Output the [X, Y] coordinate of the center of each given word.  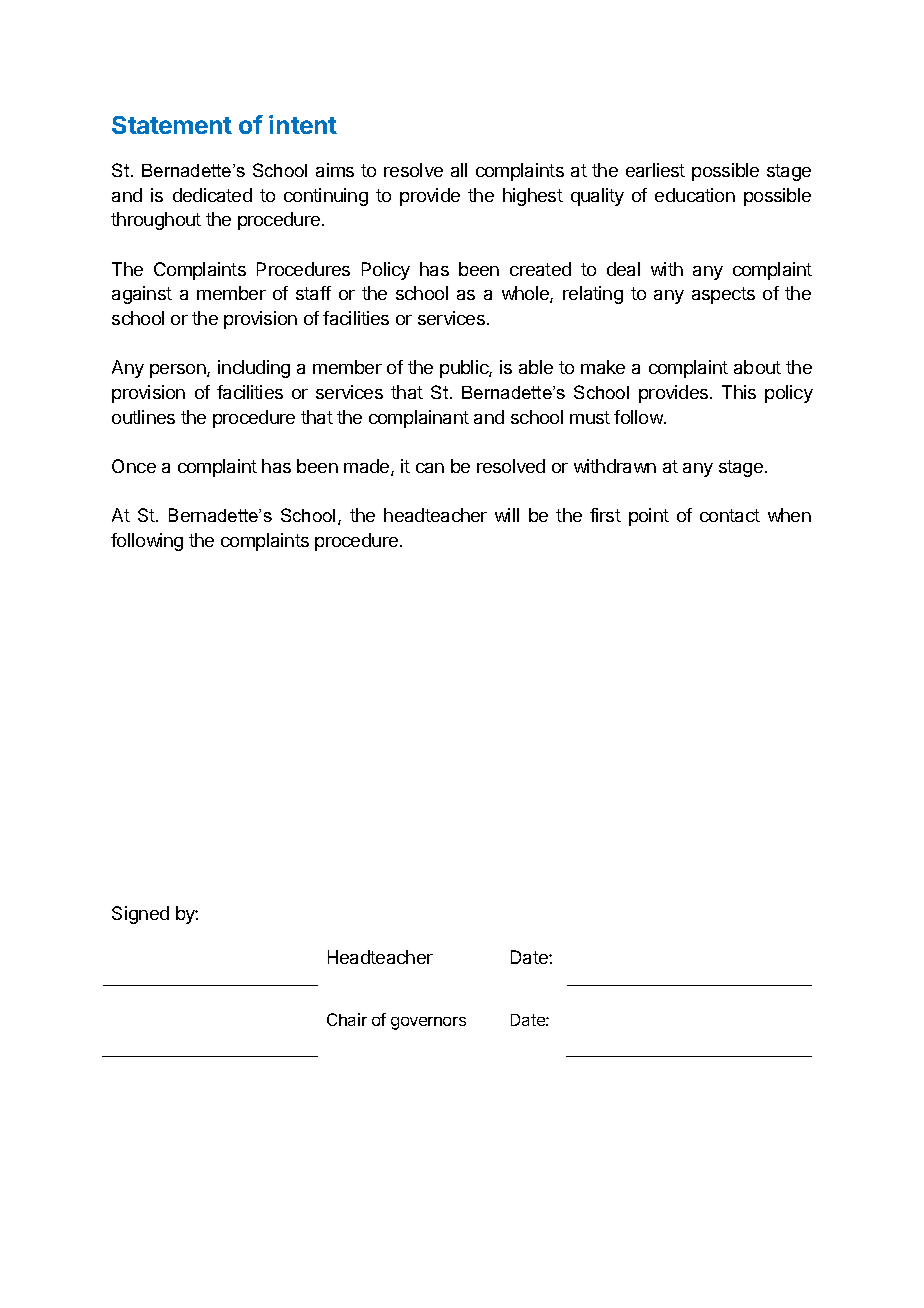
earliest [655, 170]
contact [730, 515]
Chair [347, 1019]
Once [134, 466]
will [507, 515]
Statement [172, 125]
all [459, 170]
